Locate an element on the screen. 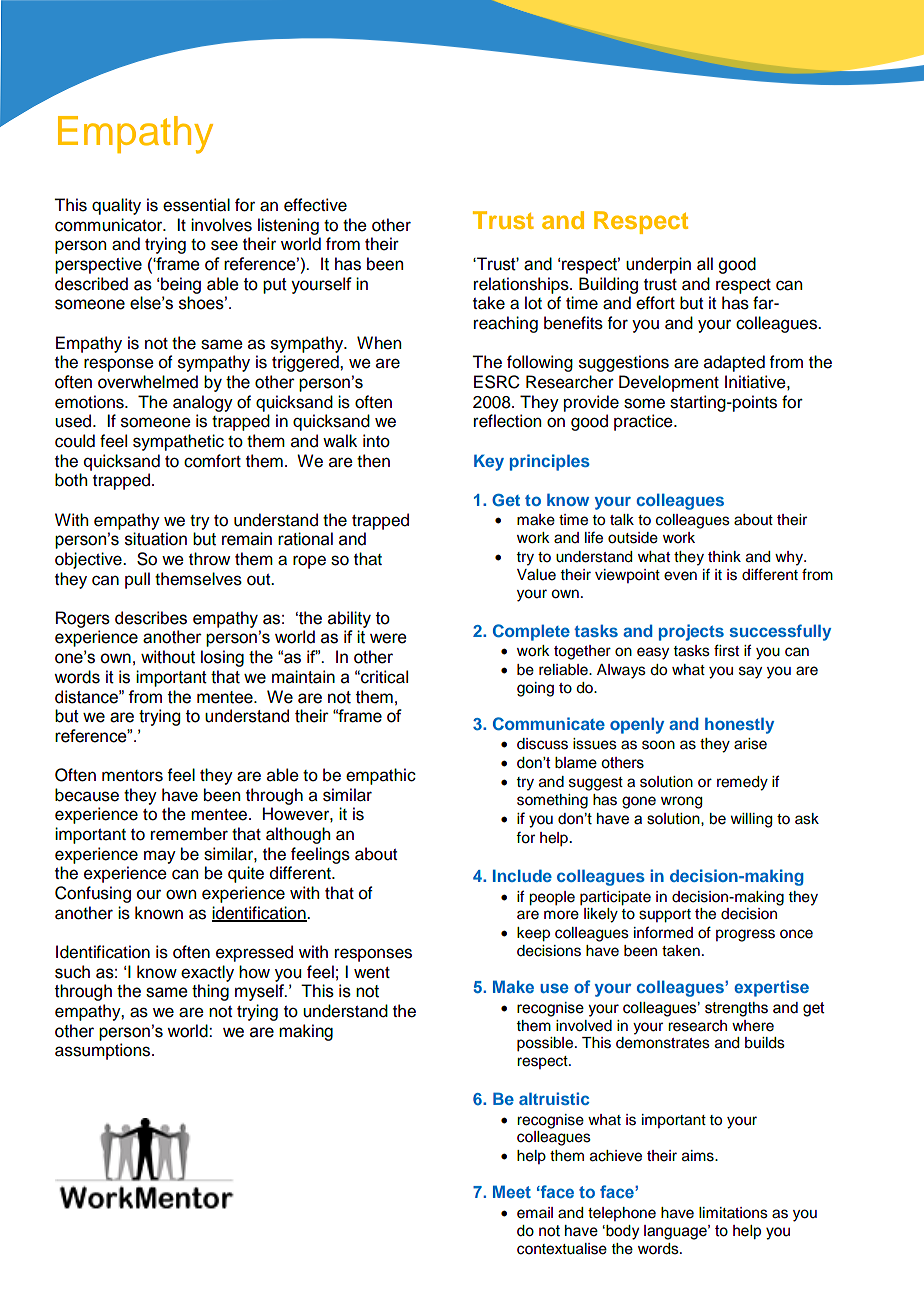 Image resolution: width=924 pixels, height=1308 pixels. relationships is located at coordinates (522, 285).
